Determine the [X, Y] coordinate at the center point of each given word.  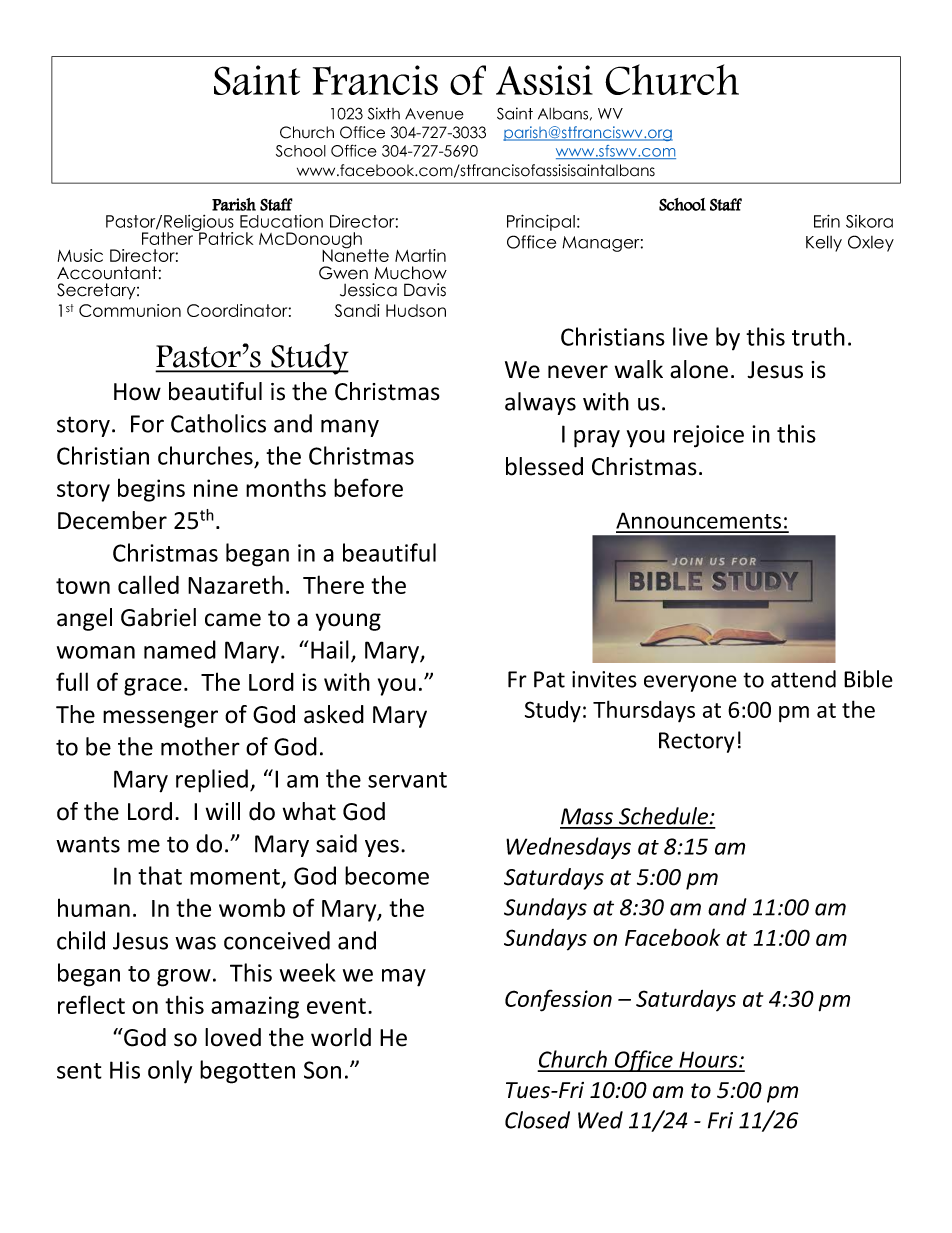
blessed [544, 466]
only [170, 1072]
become [387, 875]
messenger [160, 719]
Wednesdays [568, 848]
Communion [130, 310]
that [160, 875]
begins [151, 490]
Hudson [416, 310]
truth [818, 336]
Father [169, 237]
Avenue [434, 114]
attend [803, 679]
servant [407, 780]
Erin [827, 221]
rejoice [709, 436]
